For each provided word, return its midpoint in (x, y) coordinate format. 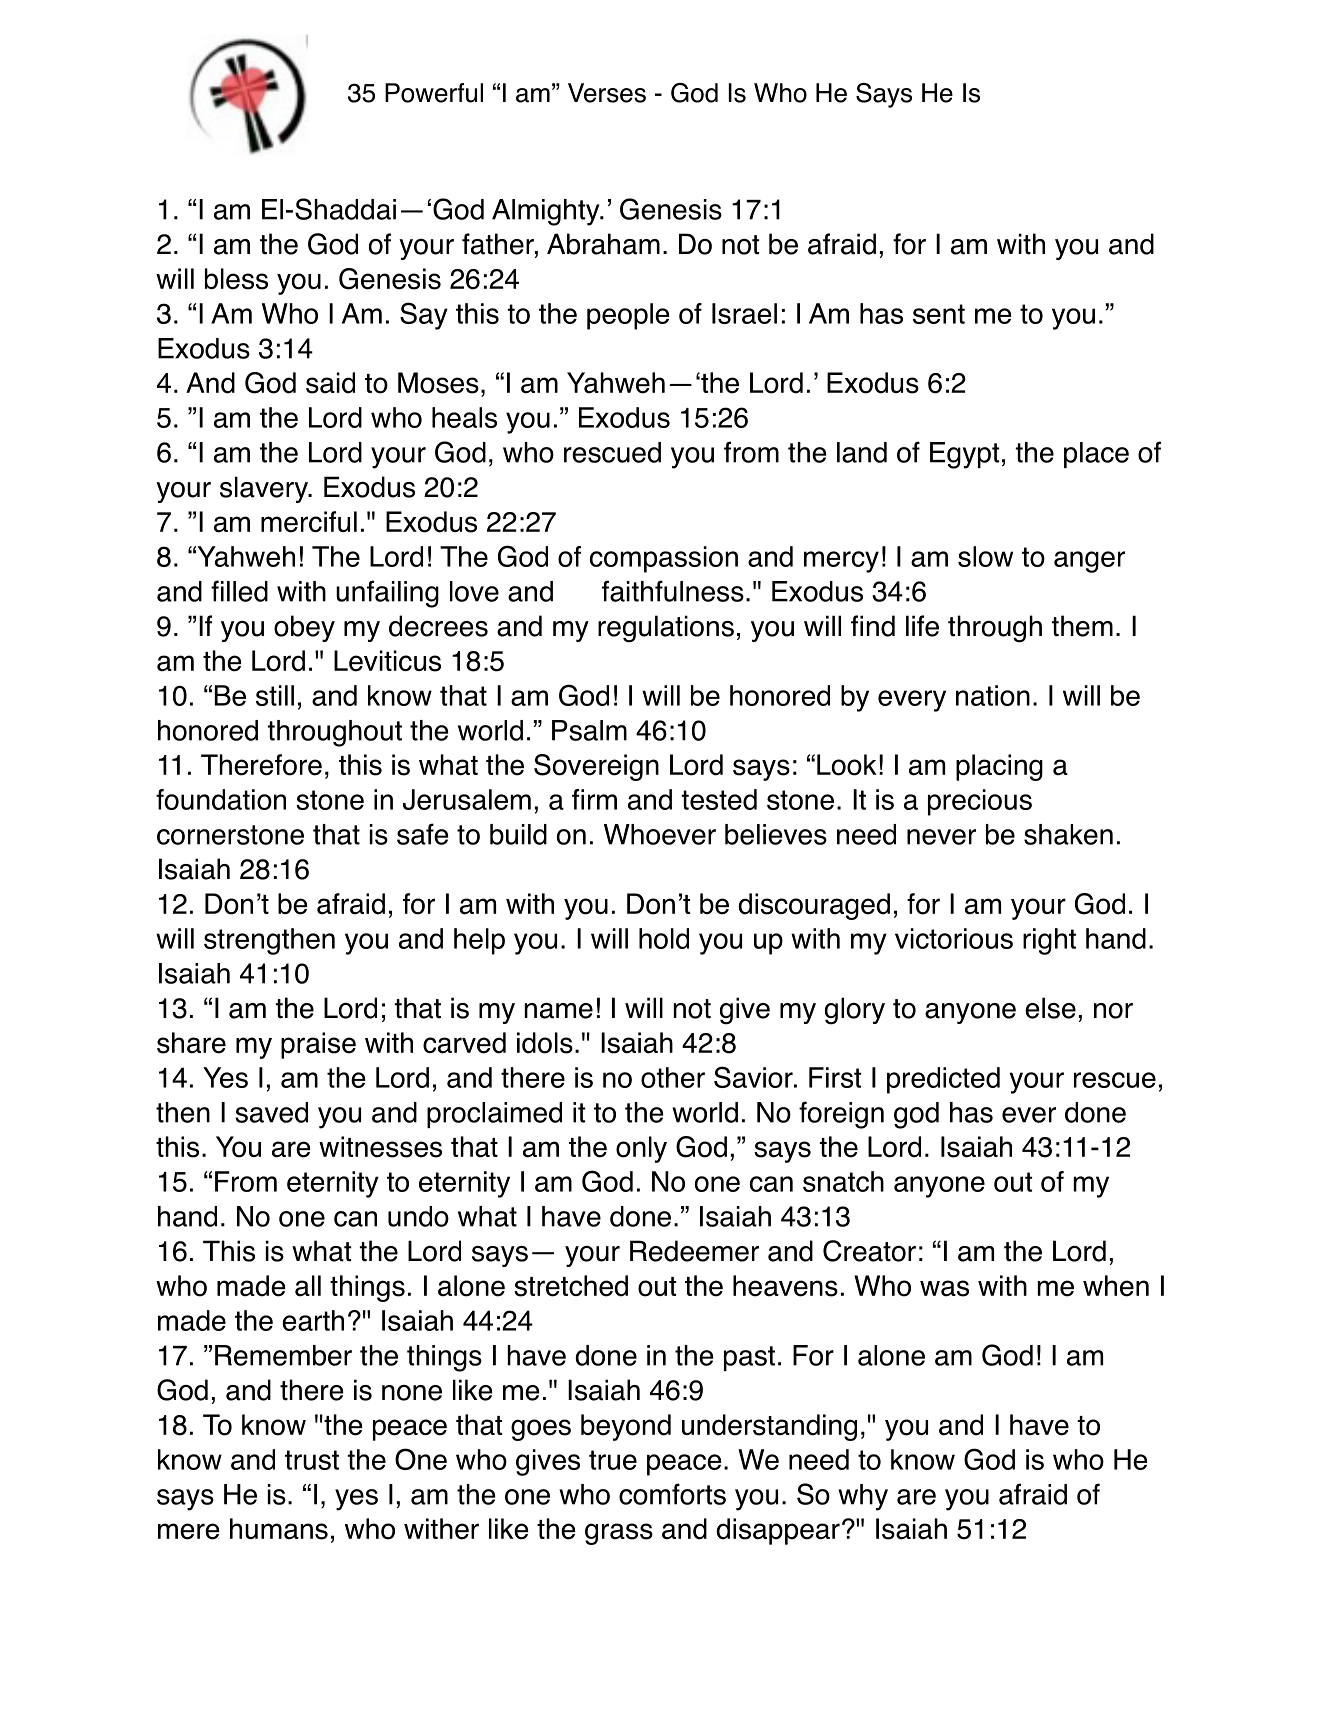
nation (993, 695)
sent (939, 314)
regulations (666, 629)
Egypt (964, 455)
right (1049, 941)
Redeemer (694, 1251)
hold (664, 938)
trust (312, 1460)
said (330, 383)
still (275, 695)
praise (318, 1045)
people (628, 316)
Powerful (434, 93)
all (308, 1286)
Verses (607, 93)
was (944, 1288)
